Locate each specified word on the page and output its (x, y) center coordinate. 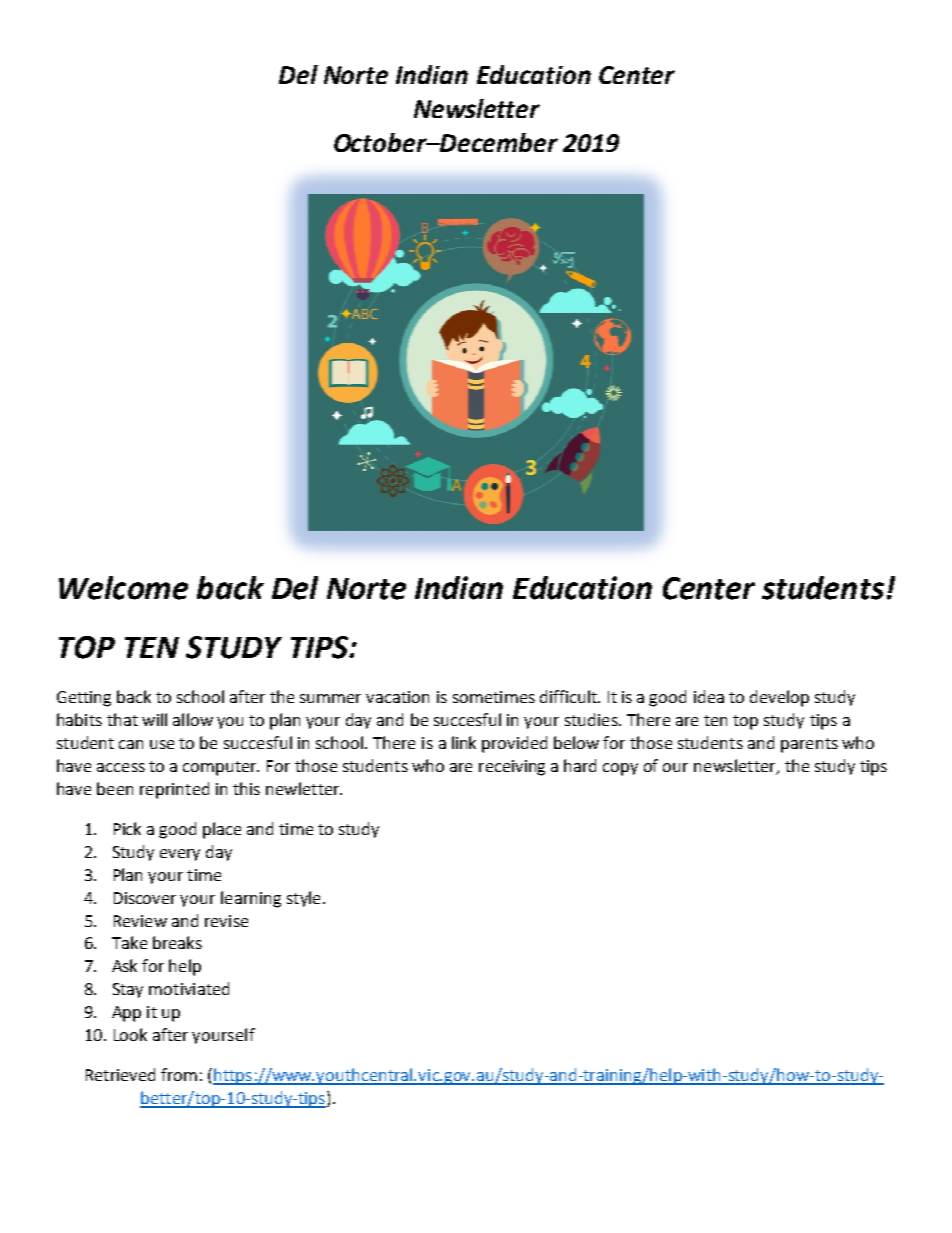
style (303, 899)
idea (709, 696)
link (464, 742)
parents (809, 745)
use (162, 744)
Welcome (123, 588)
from (179, 1074)
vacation (397, 697)
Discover (145, 898)
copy (620, 769)
